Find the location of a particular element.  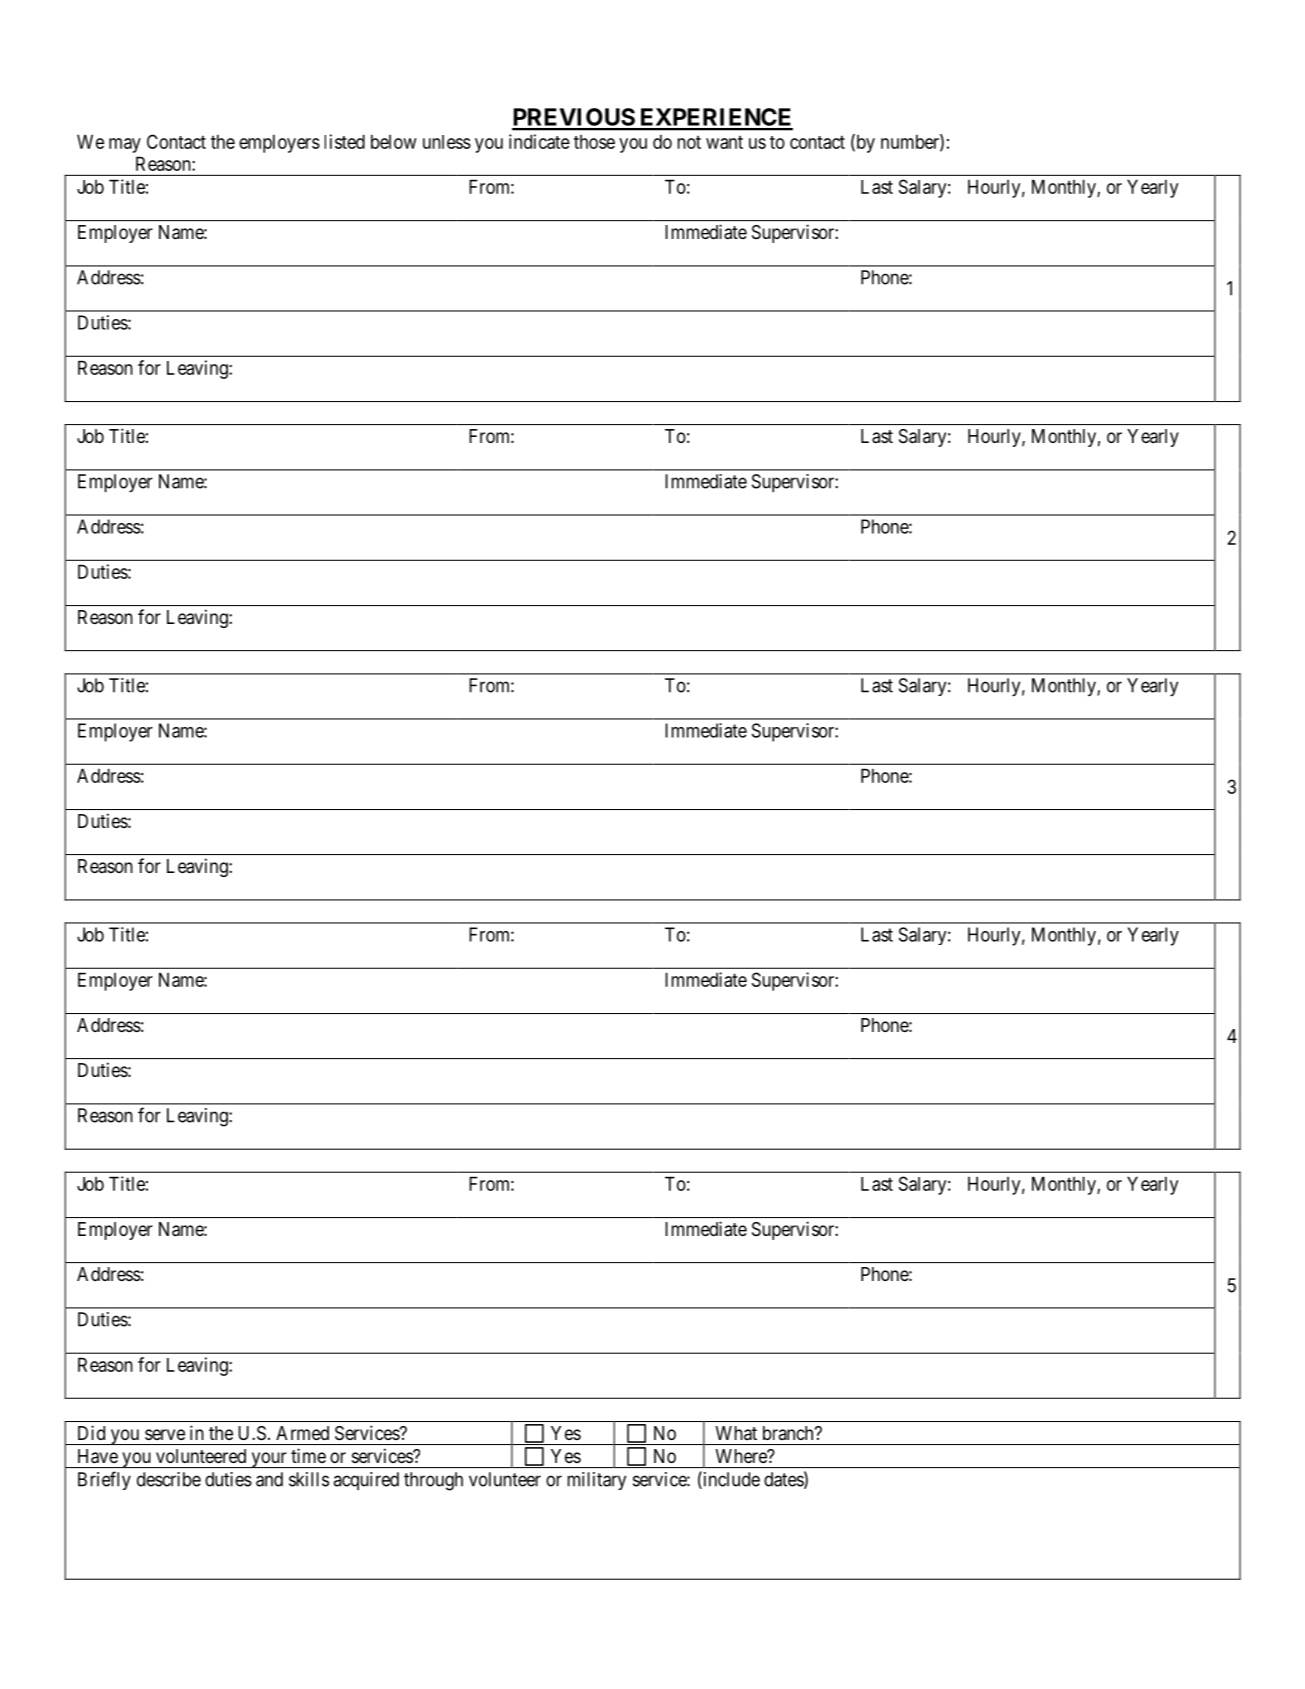

military is located at coordinates (597, 1481).
